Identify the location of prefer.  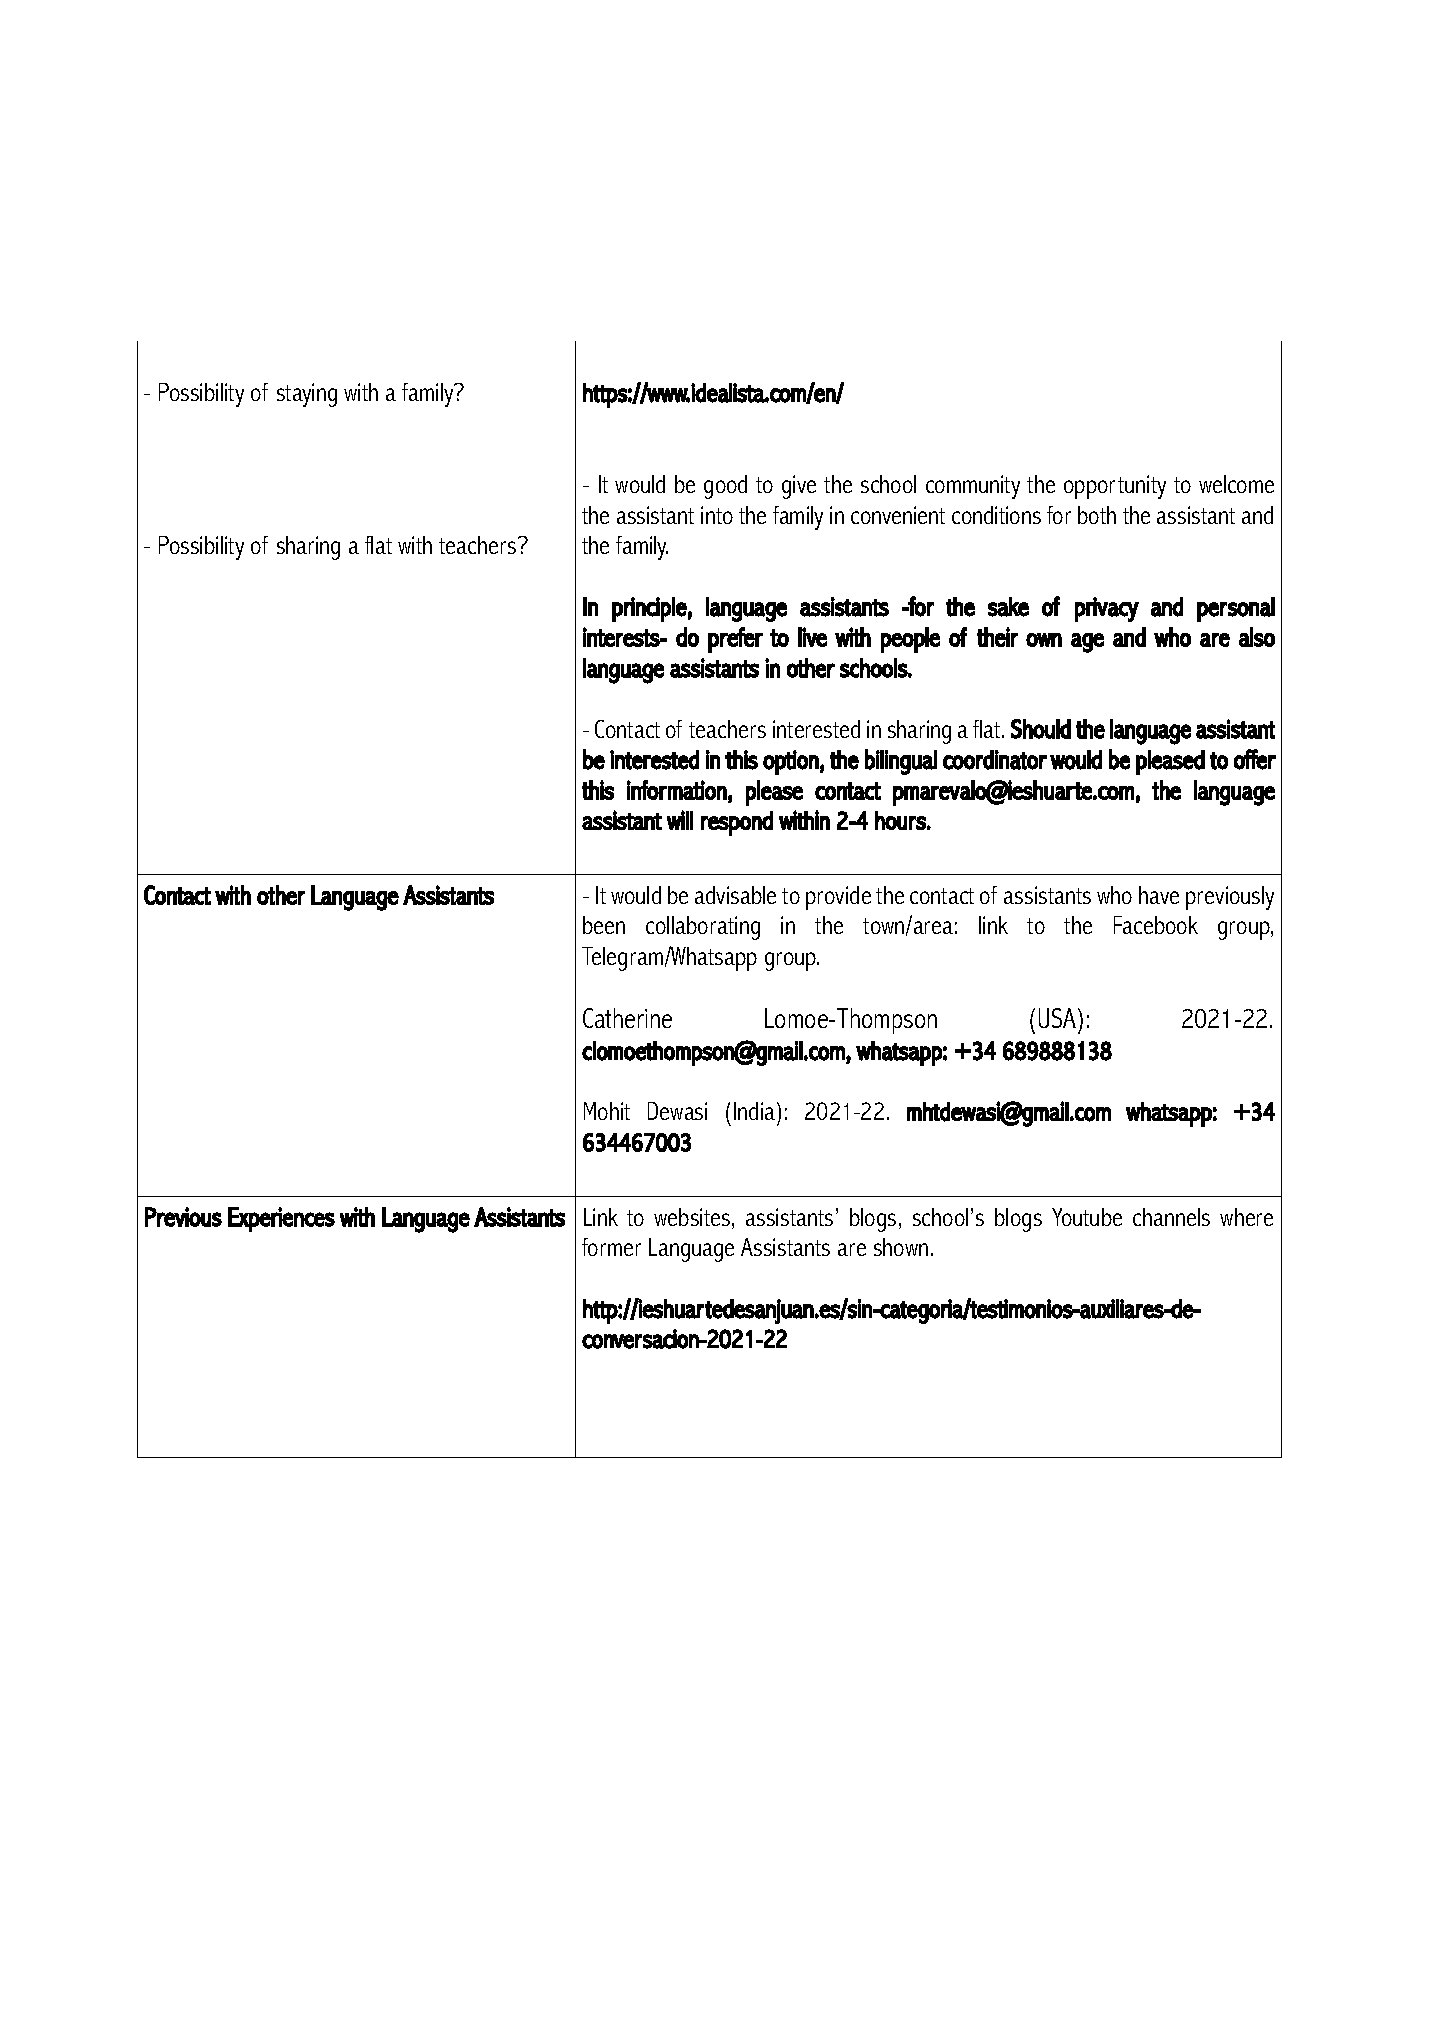
(735, 640).
